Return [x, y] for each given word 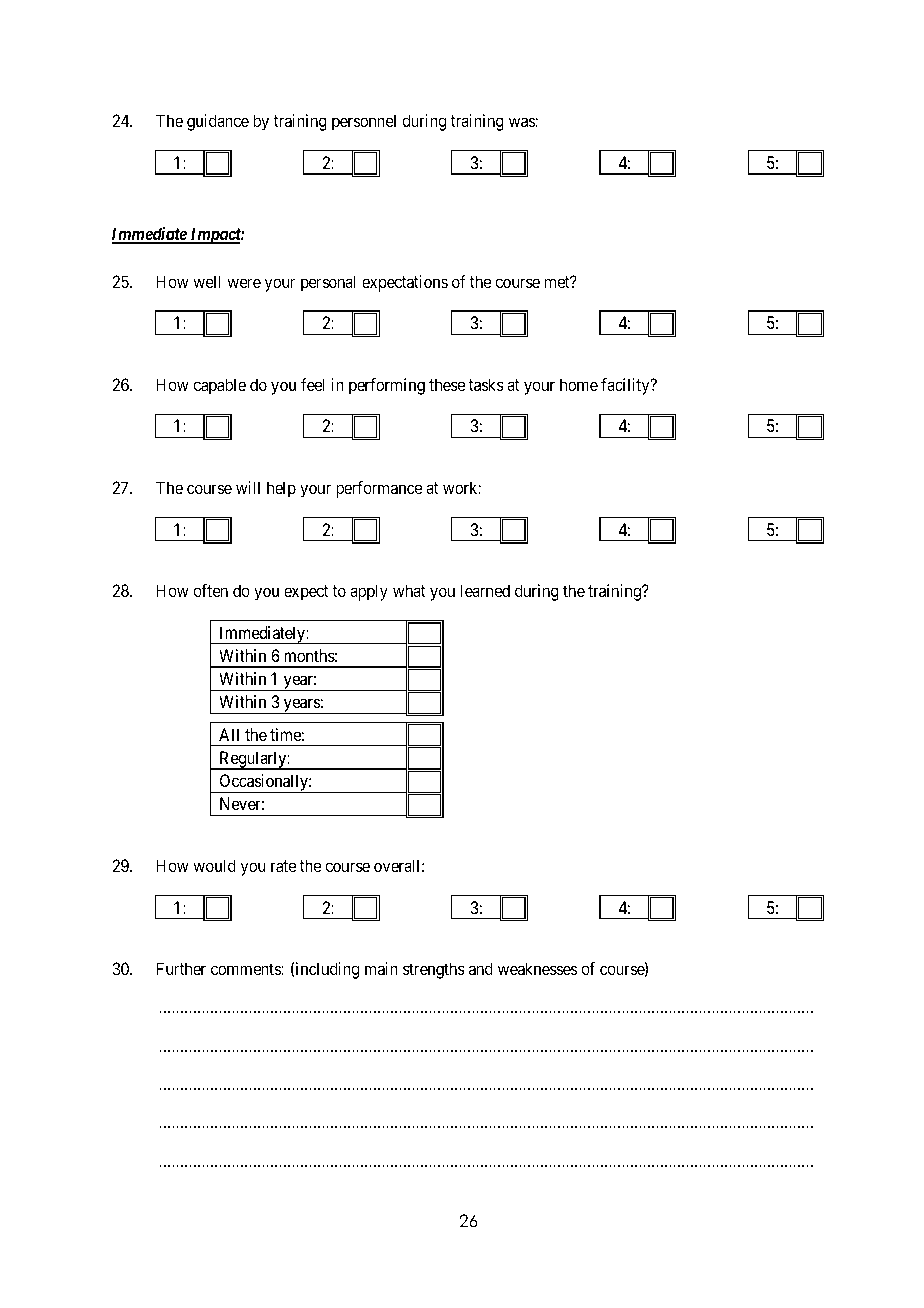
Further [181, 968]
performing [387, 386]
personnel [364, 122]
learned [485, 590]
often [210, 590]
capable [219, 386]
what [409, 590]
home [579, 384]
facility [626, 386]
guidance [218, 122]
